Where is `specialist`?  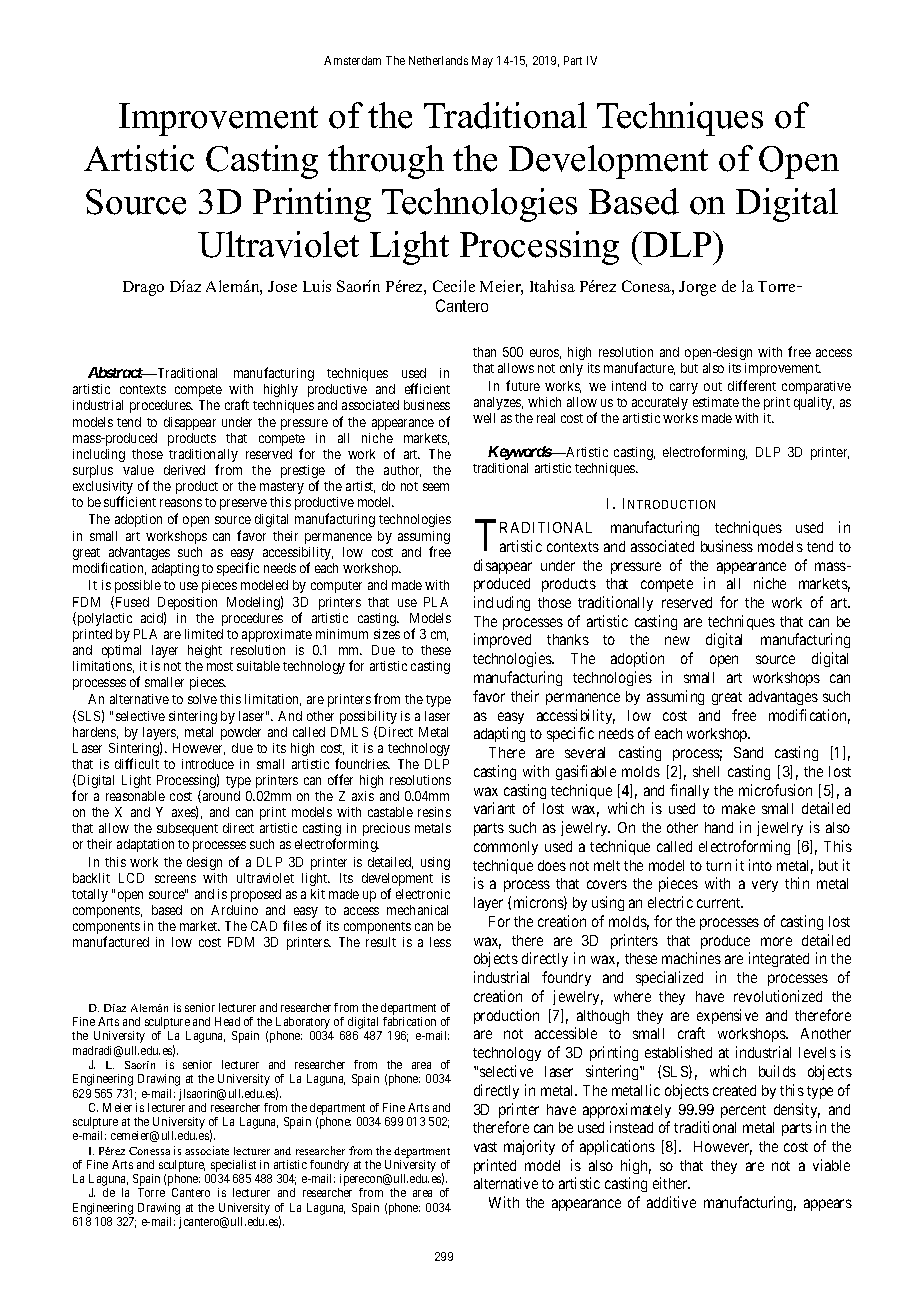
specialist is located at coordinates (235, 1167).
